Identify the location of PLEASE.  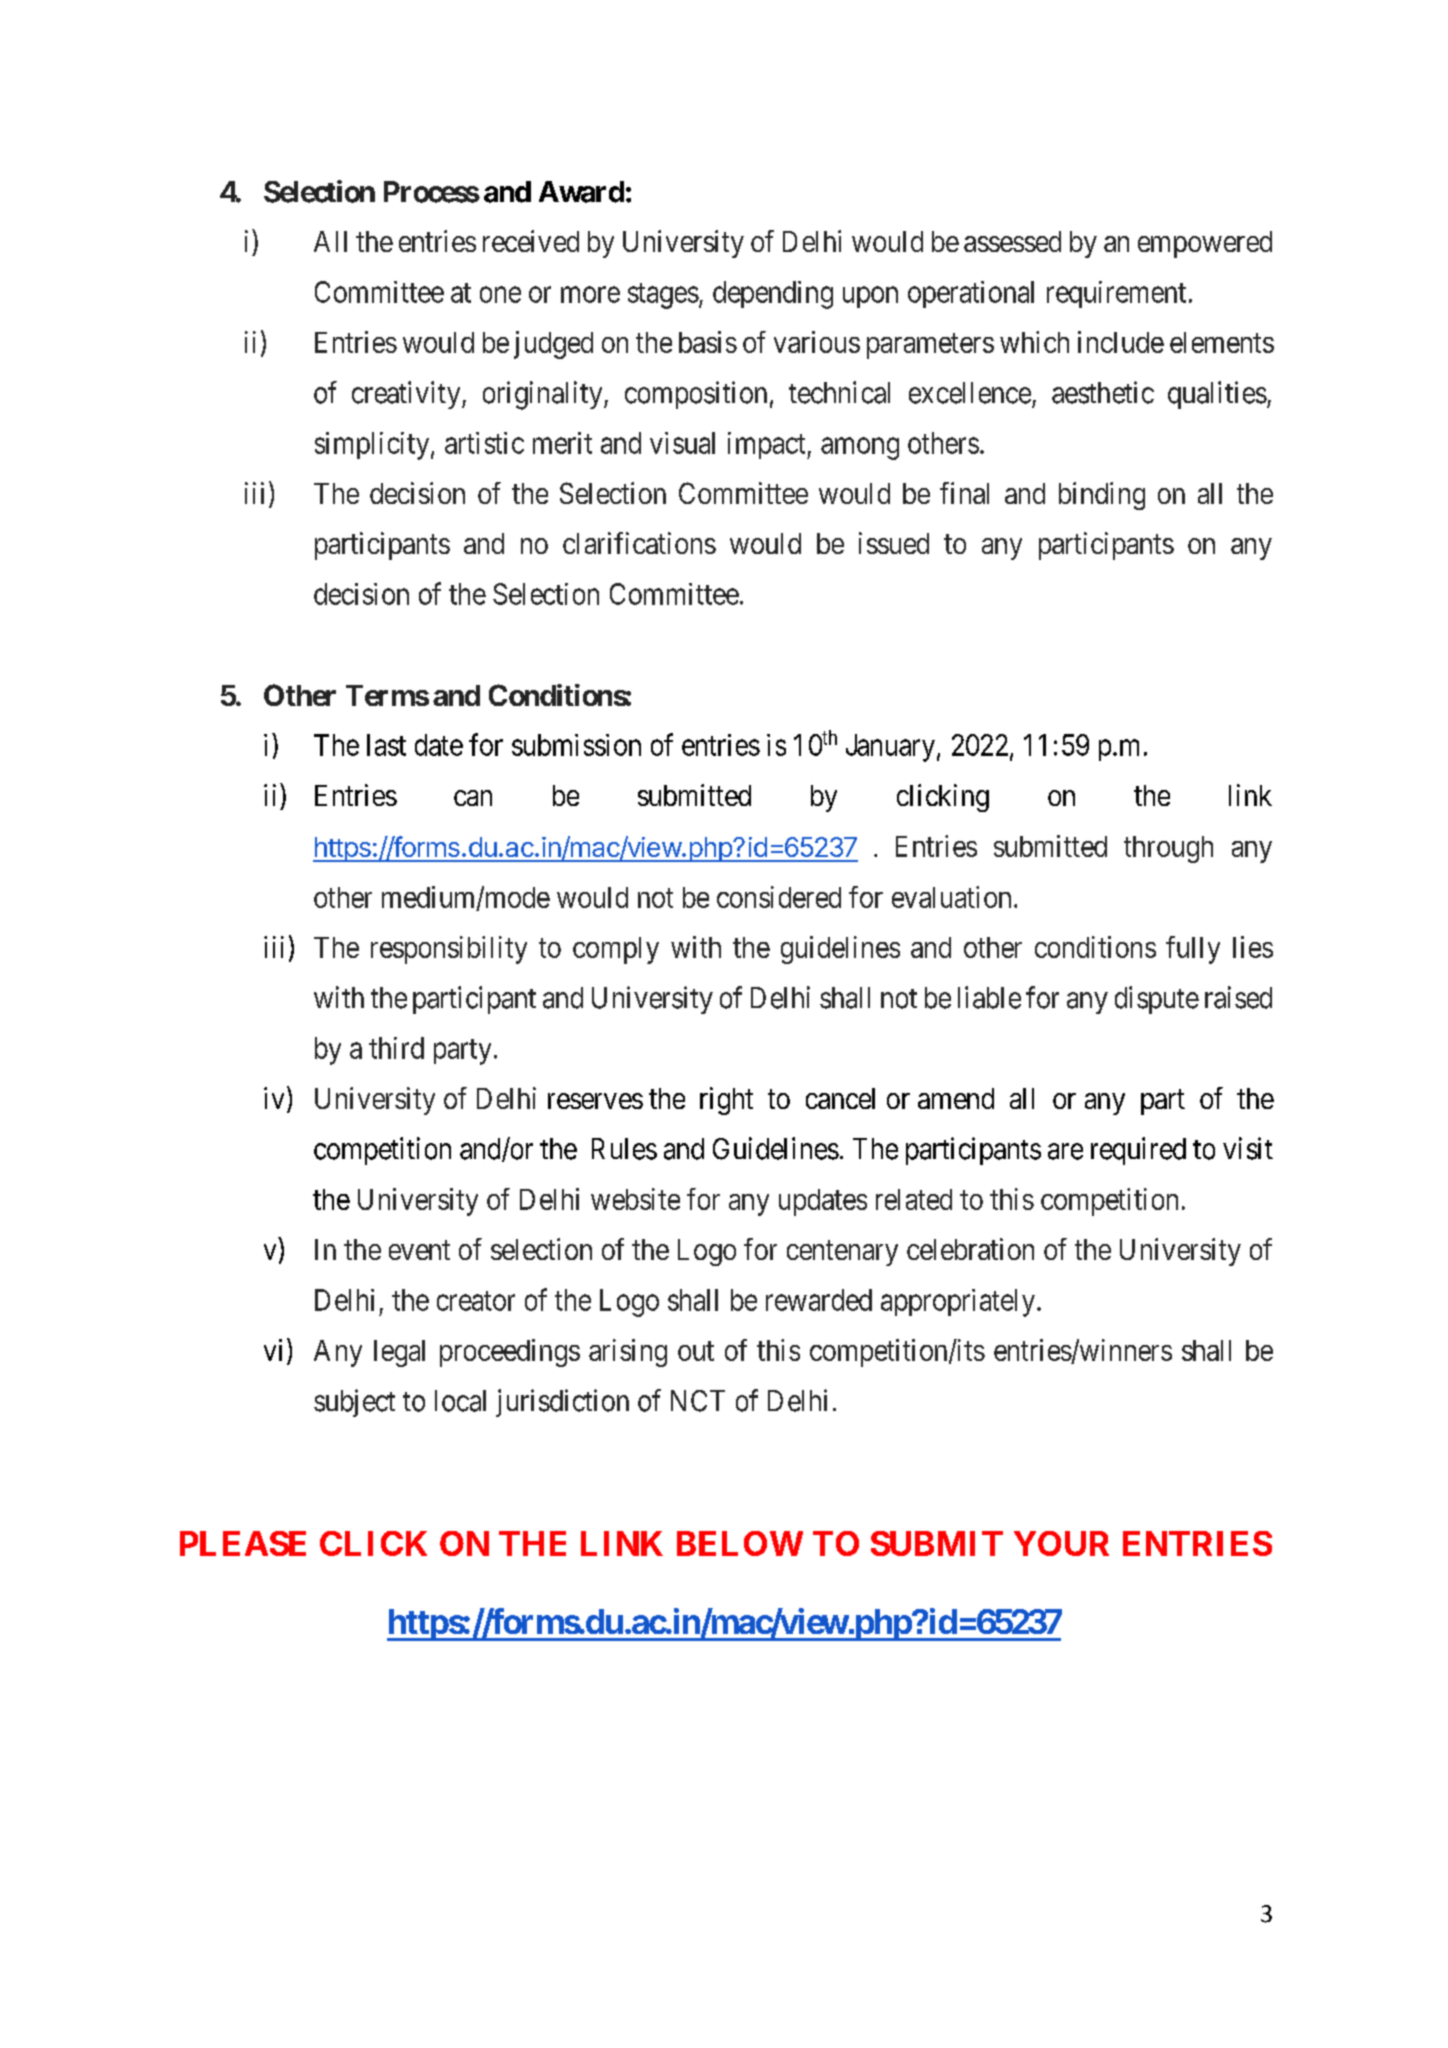
(243, 1543).
